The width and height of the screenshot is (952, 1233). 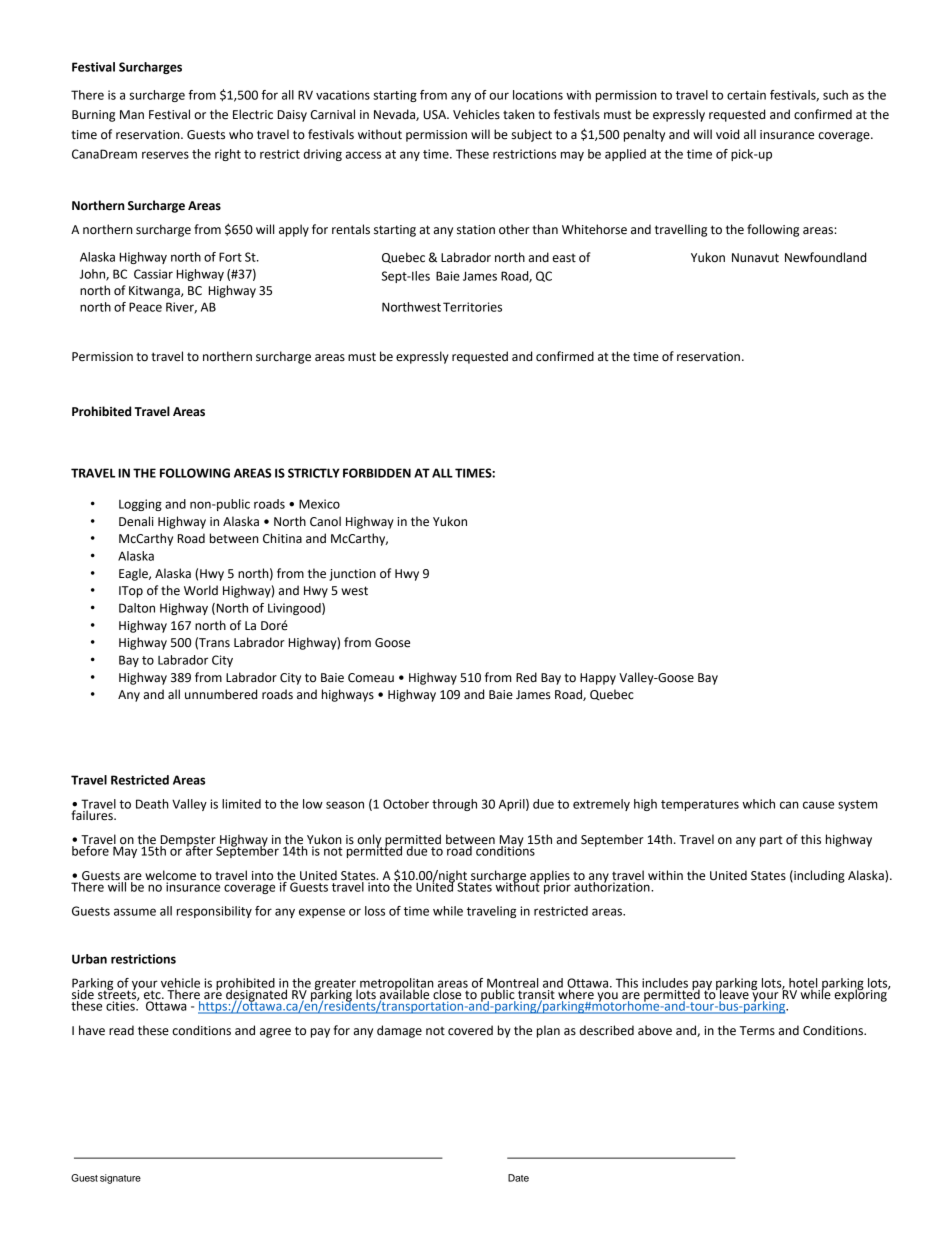 What do you see at coordinates (165, 155) in the screenshot?
I see `reserves` at bounding box center [165, 155].
